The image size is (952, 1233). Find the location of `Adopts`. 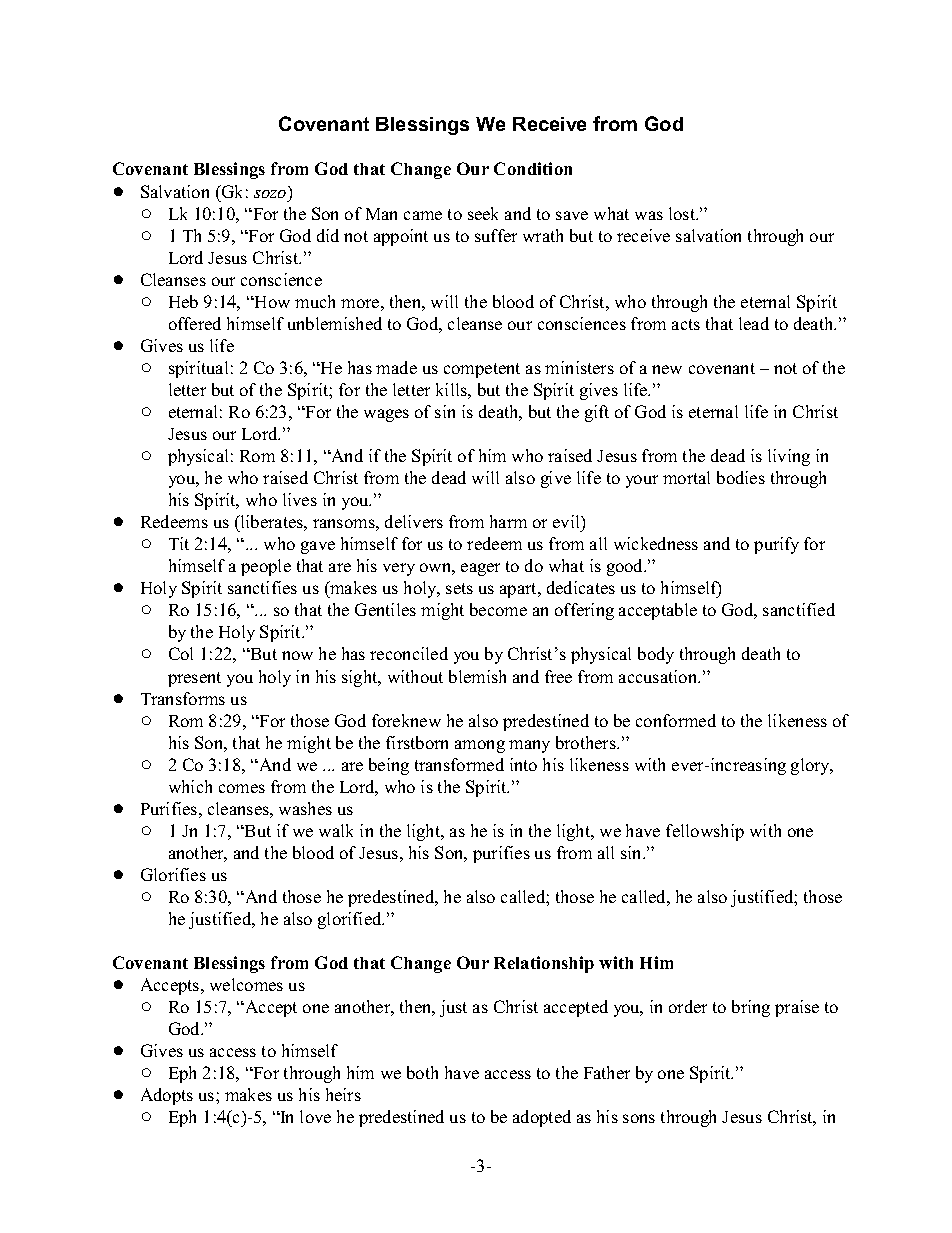

Adopts is located at coordinates (167, 1096).
